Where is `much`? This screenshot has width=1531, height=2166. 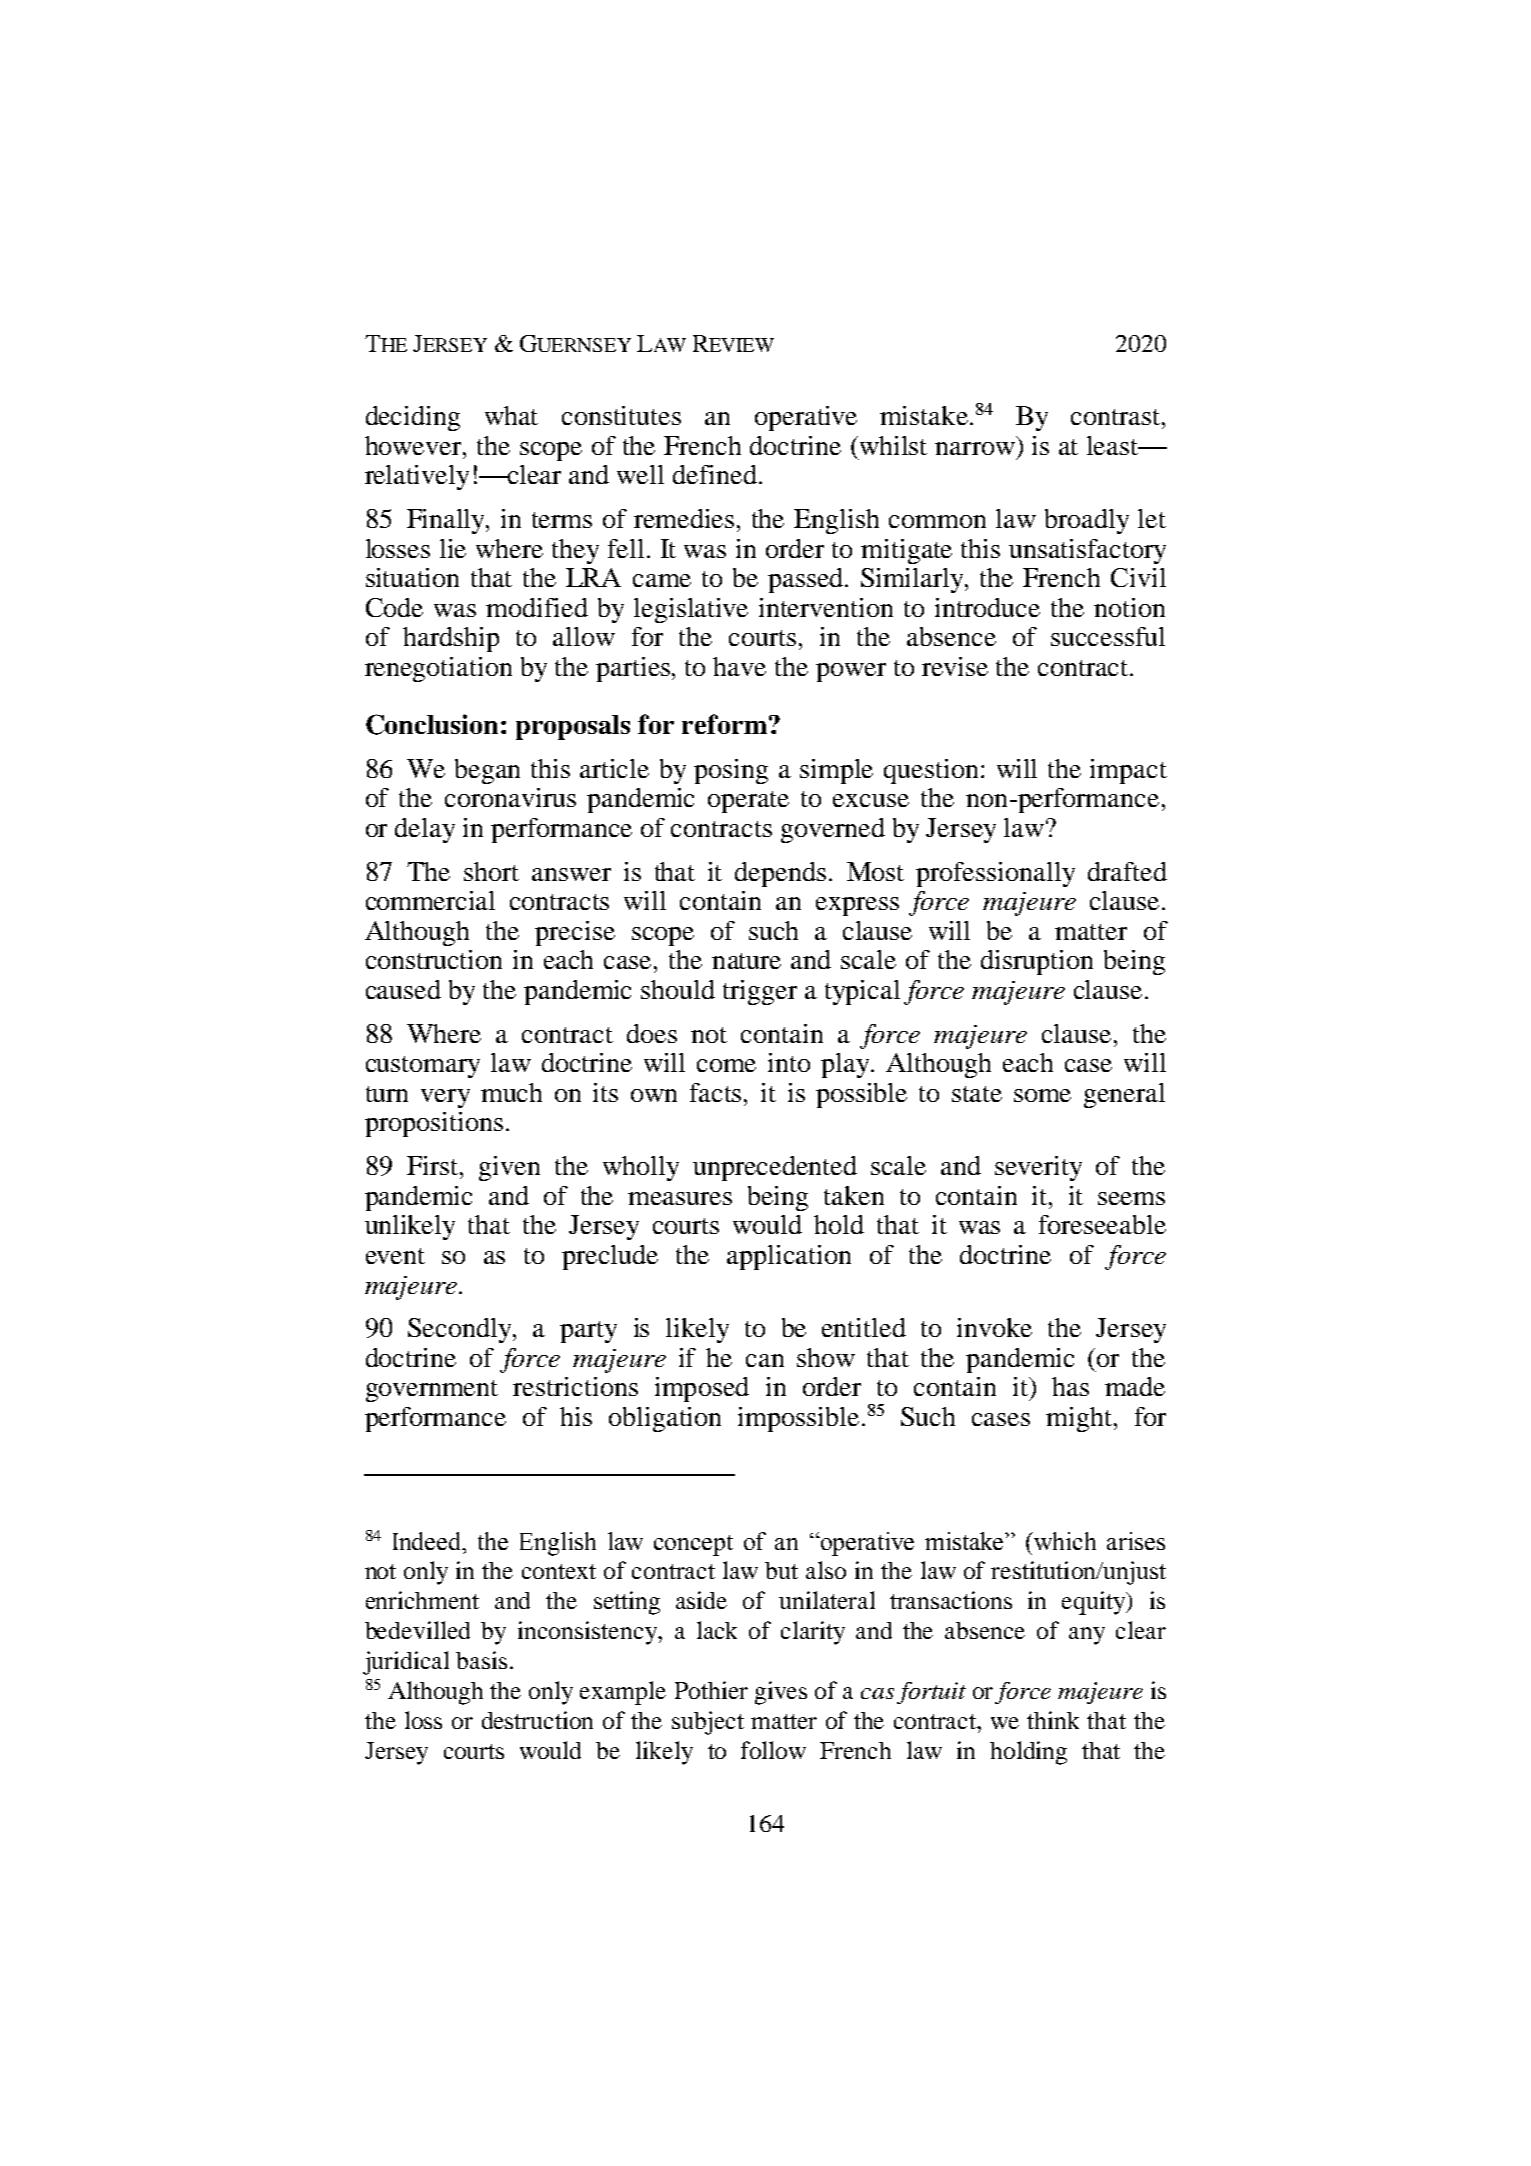
much is located at coordinates (511, 1092).
